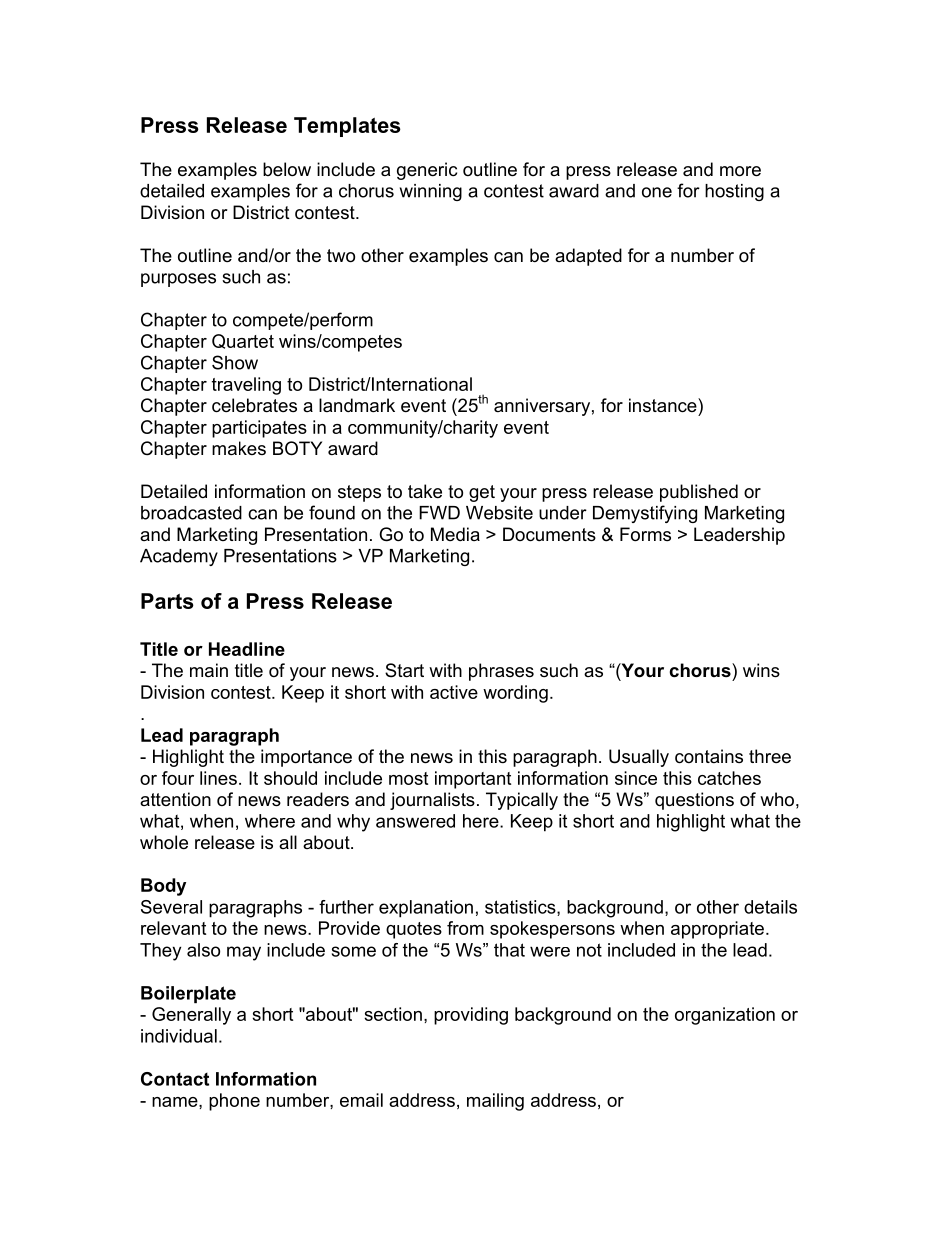 The height and width of the screenshot is (1233, 952). What do you see at coordinates (495, 1102) in the screenshot?
I see `mailing` at bounding box center [495, 1102].
